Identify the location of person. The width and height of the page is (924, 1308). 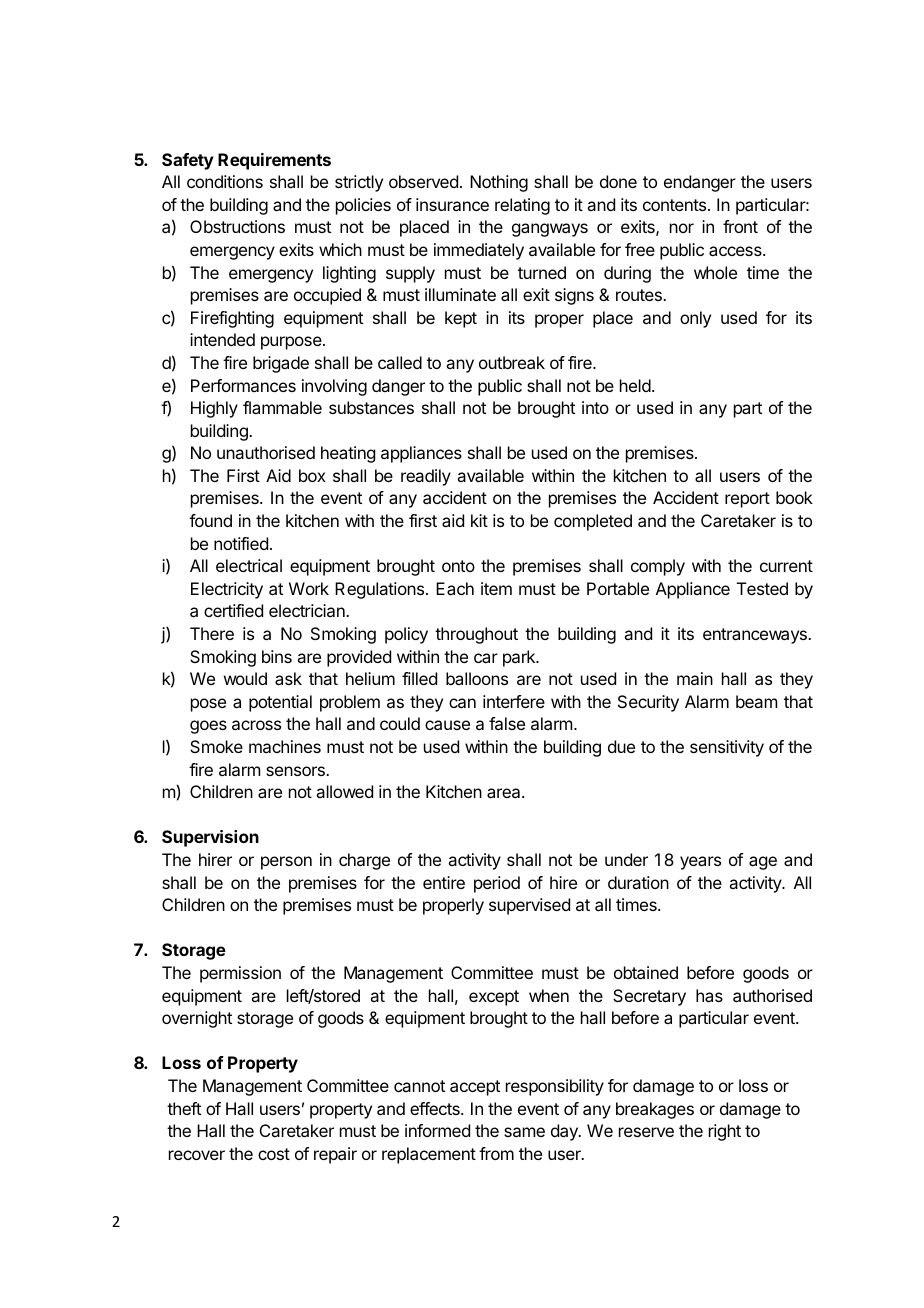
(286, 863).
